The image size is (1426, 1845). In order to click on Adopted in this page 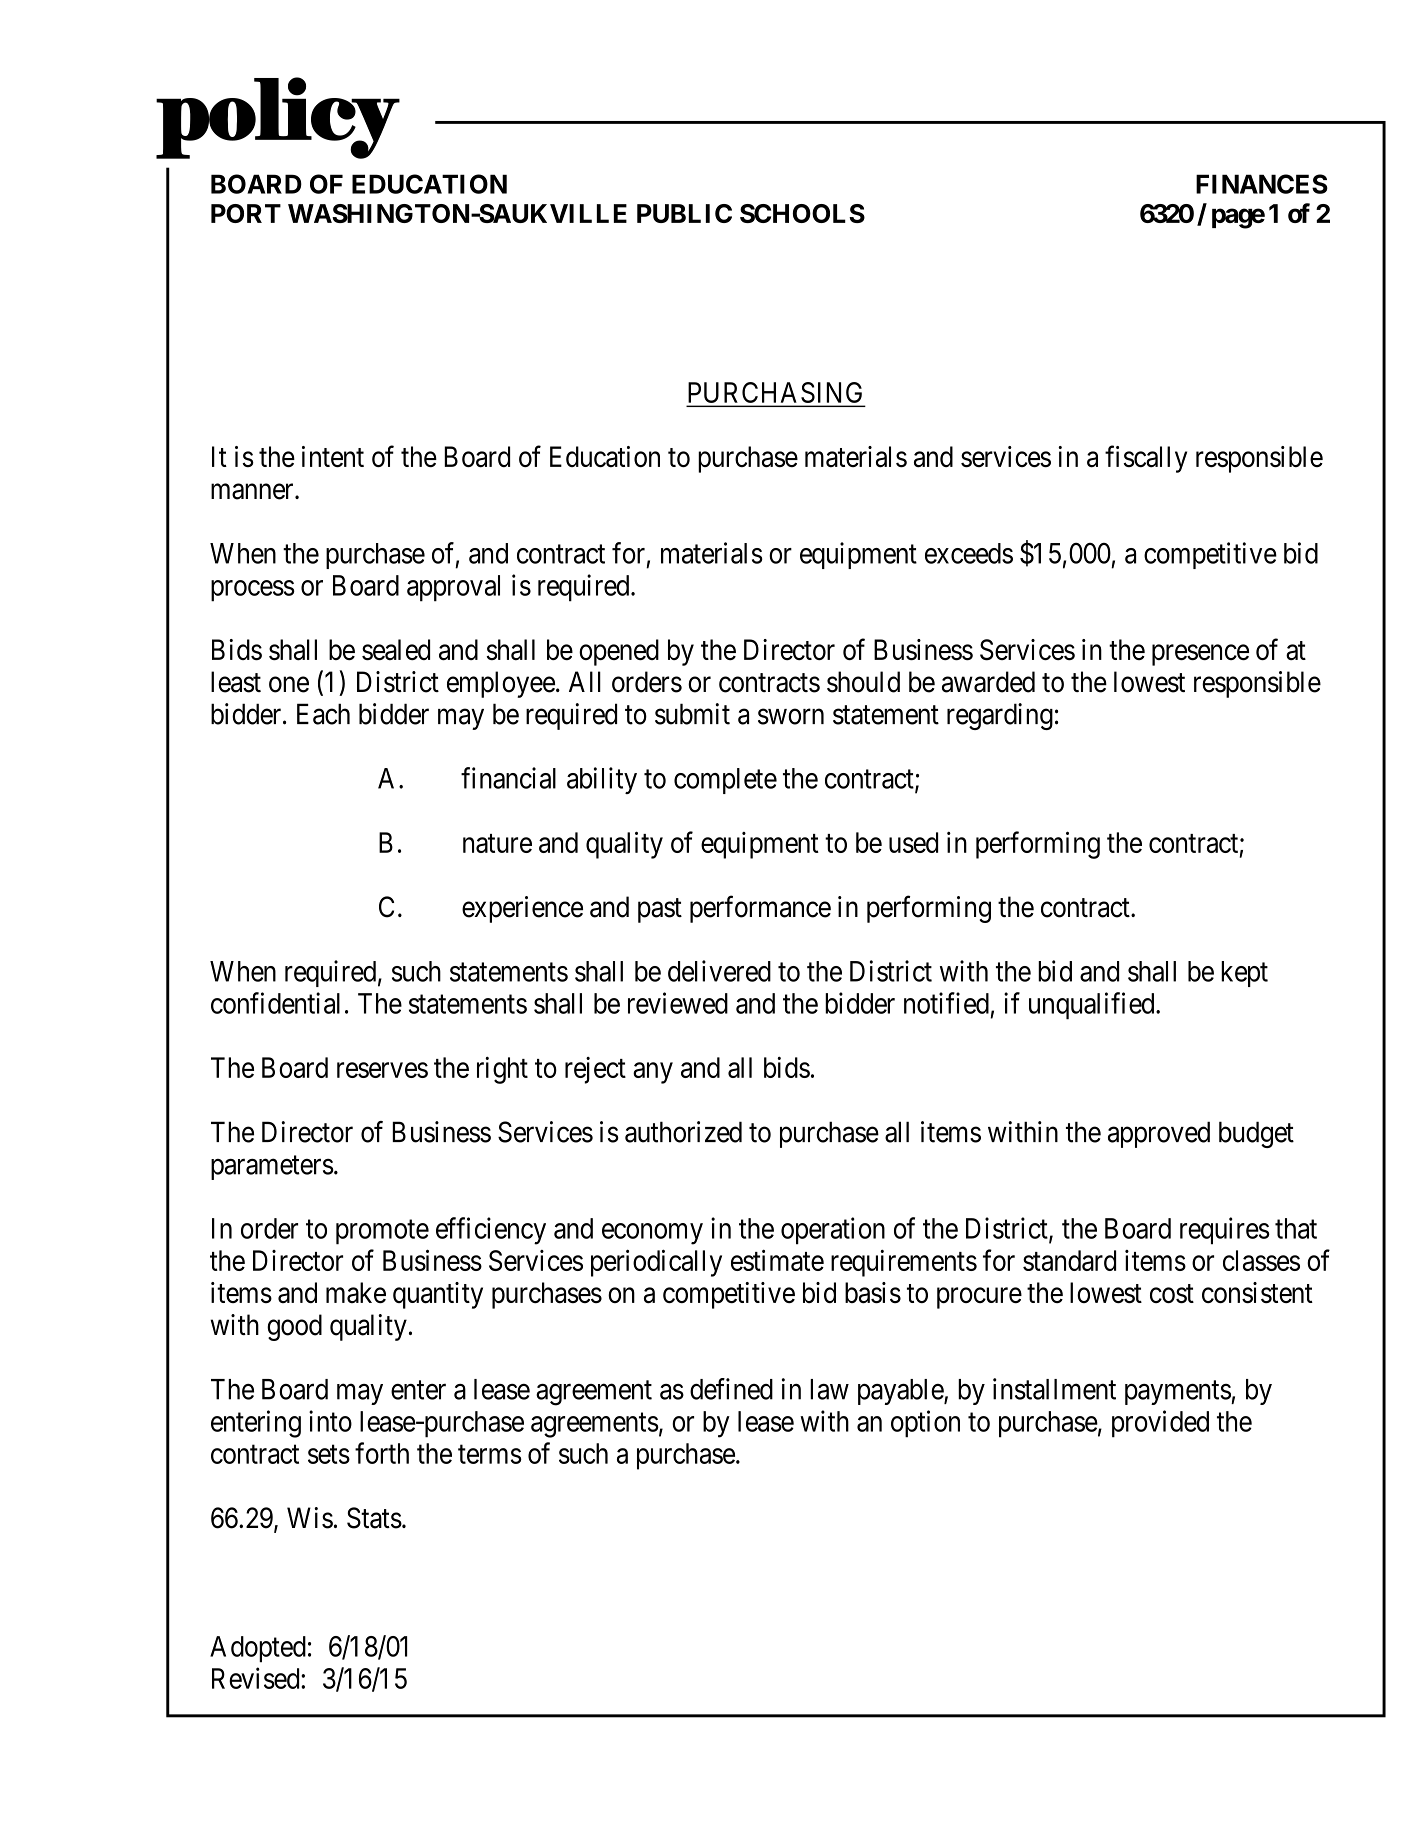, I will do `click(258, 1649)`.
